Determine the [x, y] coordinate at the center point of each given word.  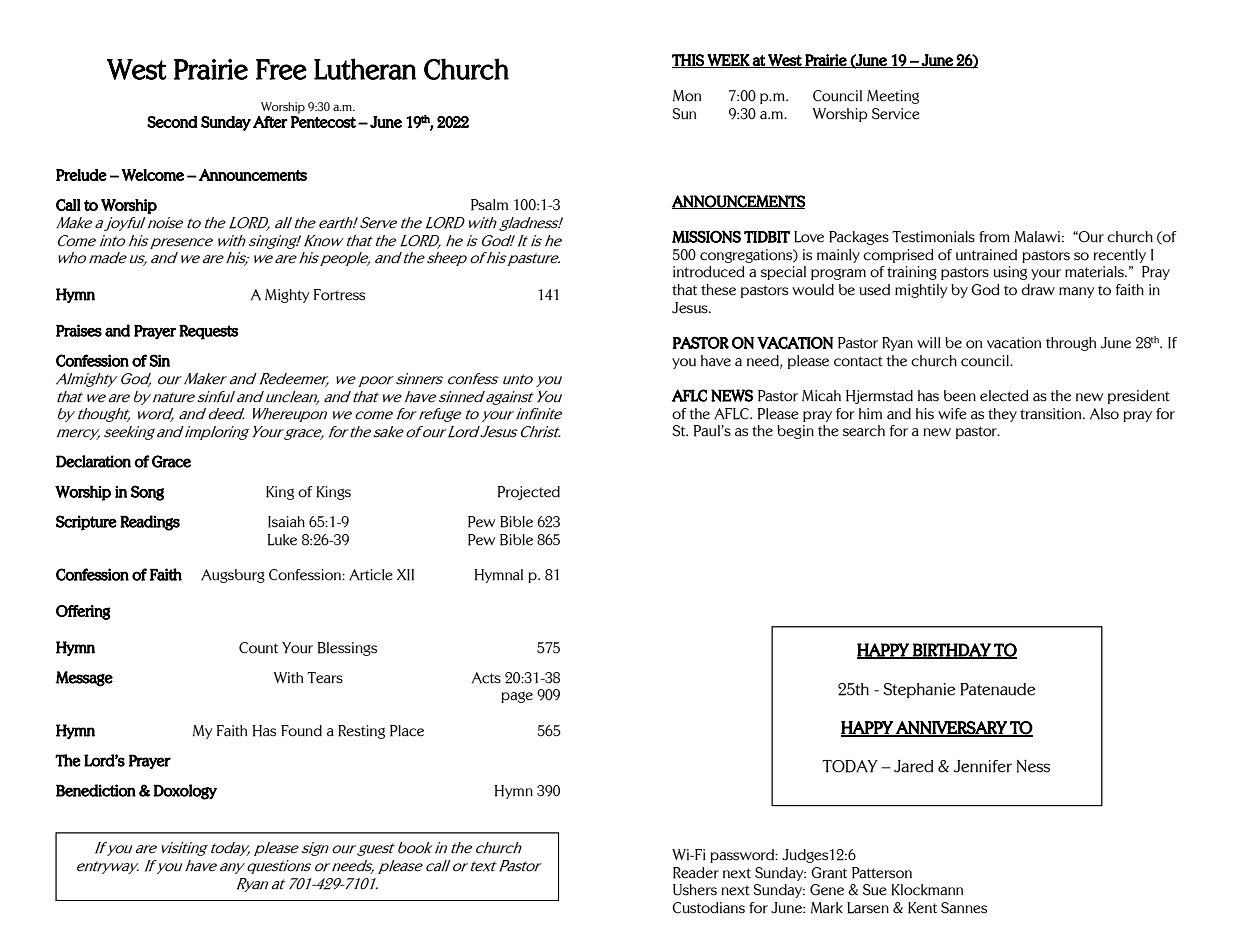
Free [281, 69]
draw [1038, 290]
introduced [709, 272]
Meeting [893, 97]
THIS [689, 61]
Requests [208, 332]
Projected [529, 493]
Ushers [695, 890]
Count [258, 648]
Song [147, 493]
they [1002, 415]
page [517, 697]
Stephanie [919, 691]
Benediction [96, 790]
